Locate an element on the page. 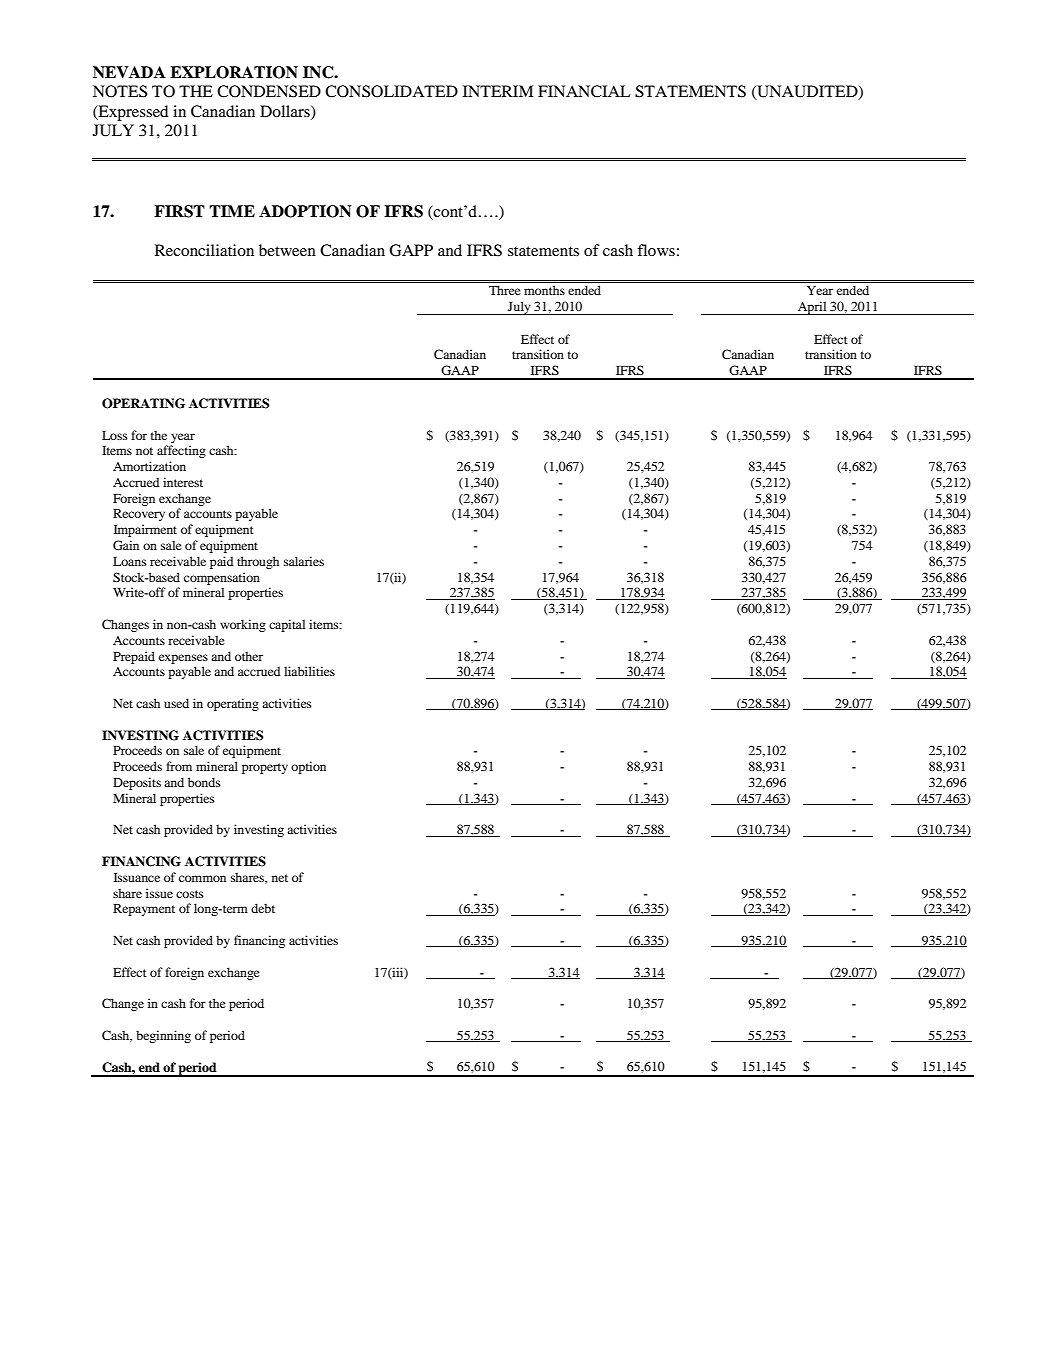  salaries is located at coordinates (304, 561).
